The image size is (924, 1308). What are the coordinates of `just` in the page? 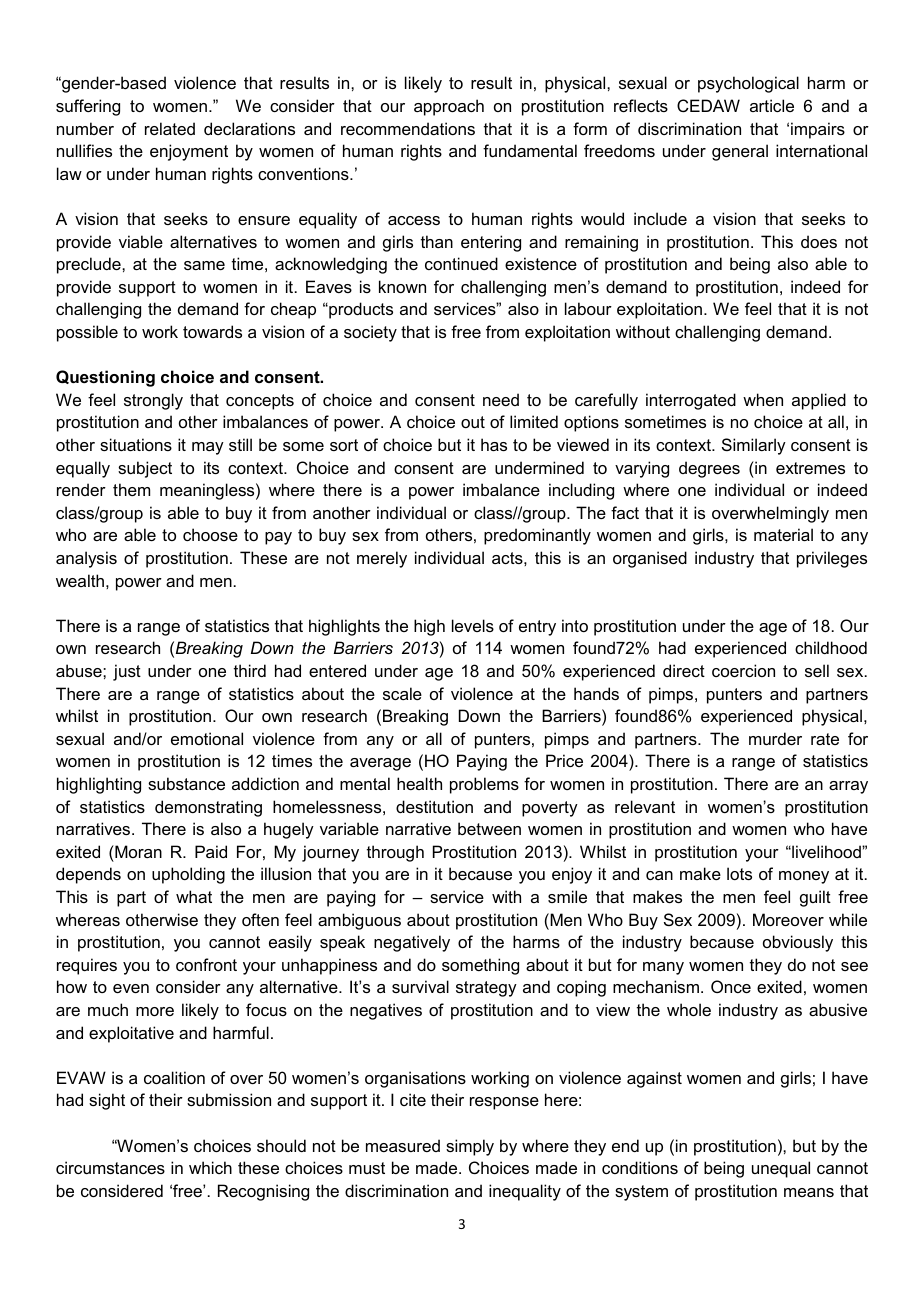 It's located at (127, 672).
